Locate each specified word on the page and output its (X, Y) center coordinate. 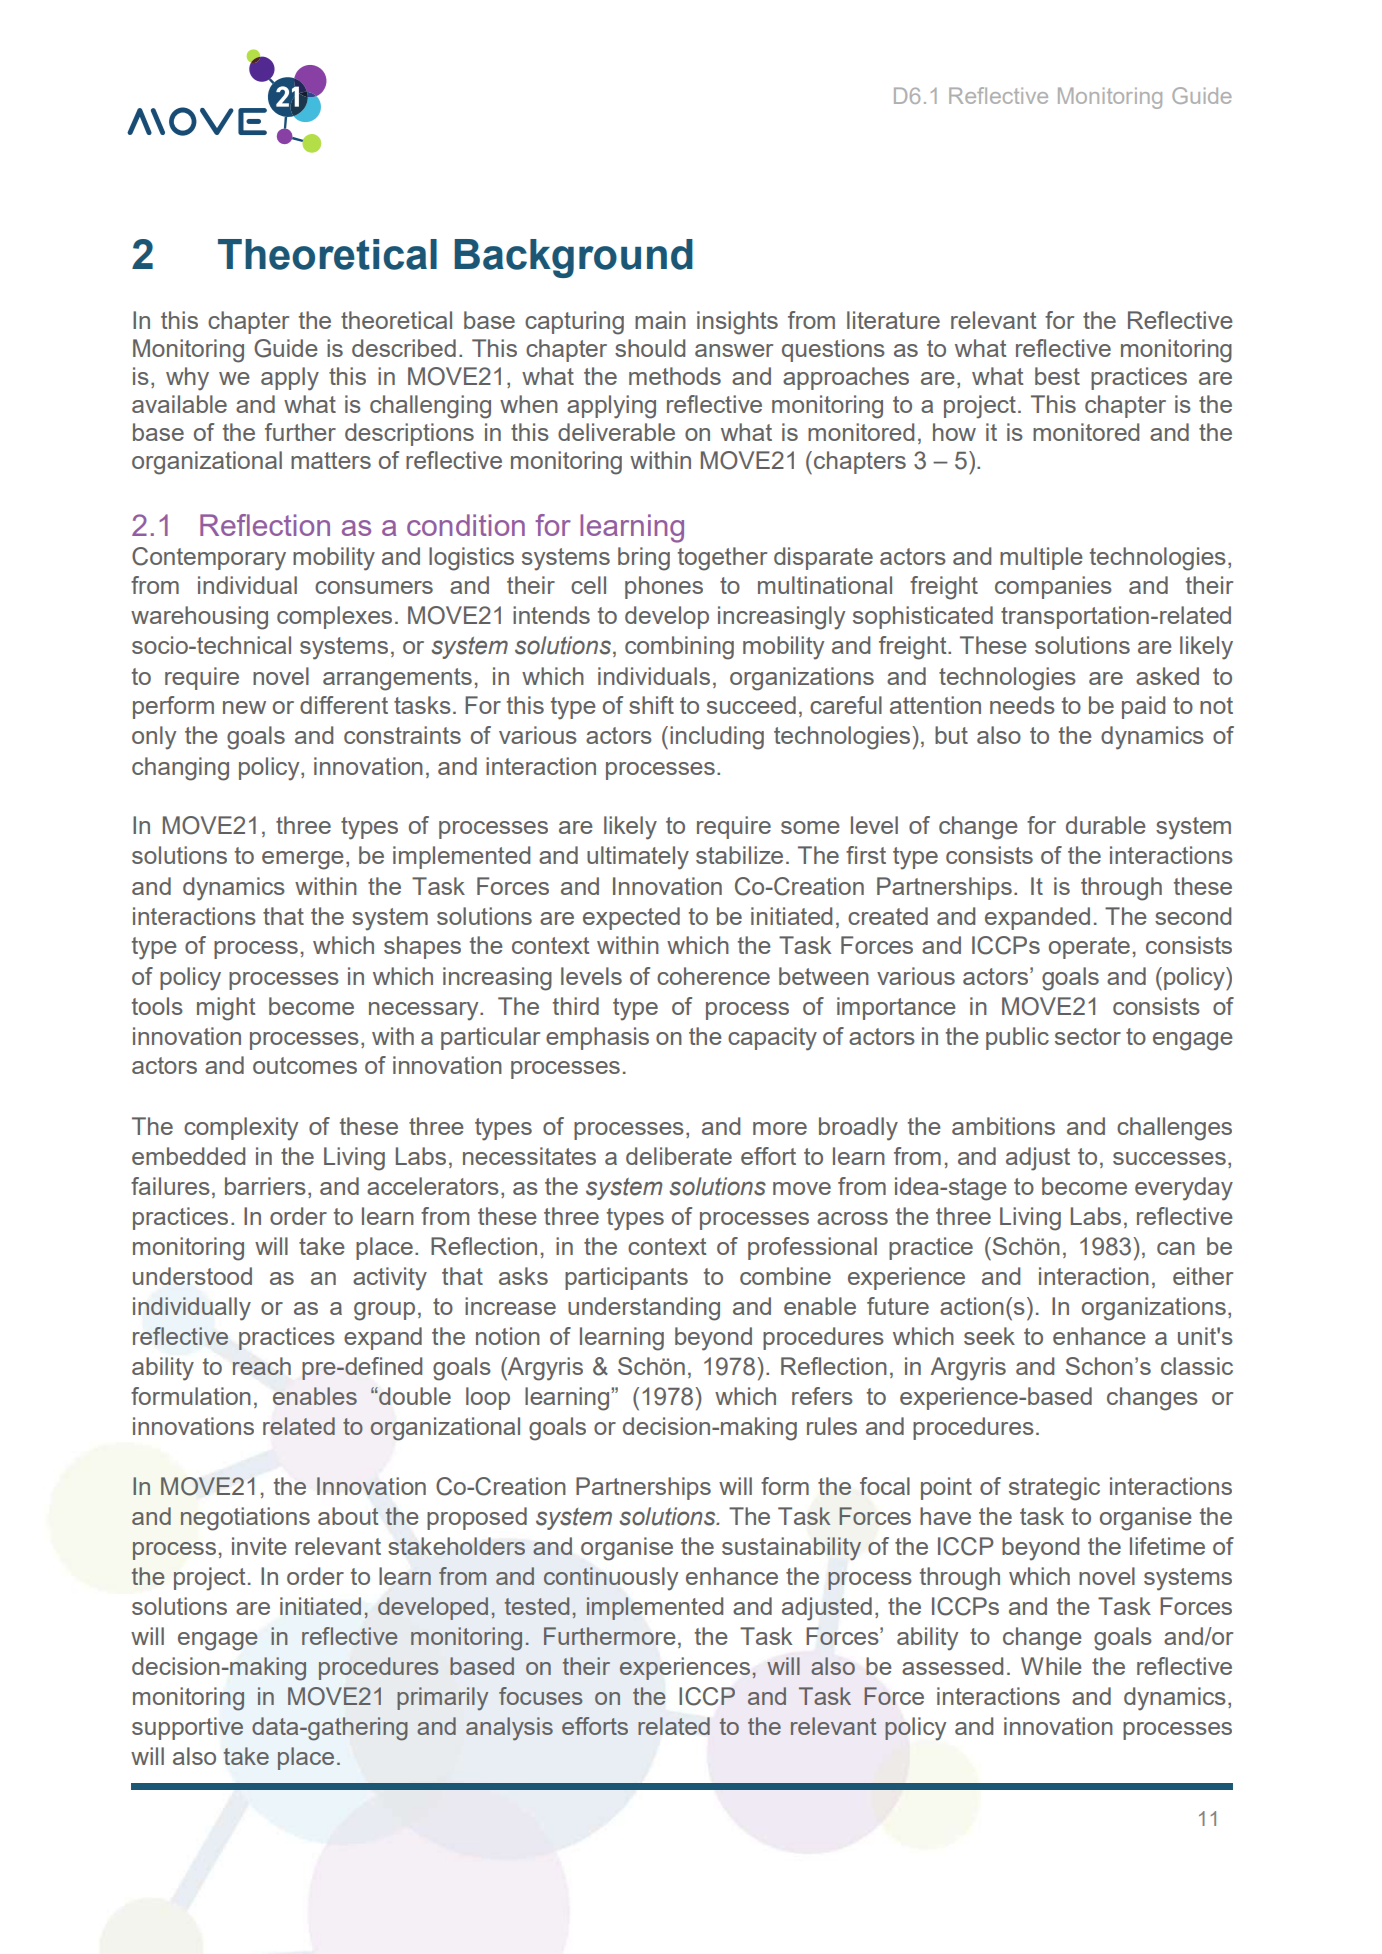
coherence (713, 976)
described (404, 348)
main (660, 320)
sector (1088, 1036)
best (1057, 376)
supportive (187, 1728)
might (226, 1009)
